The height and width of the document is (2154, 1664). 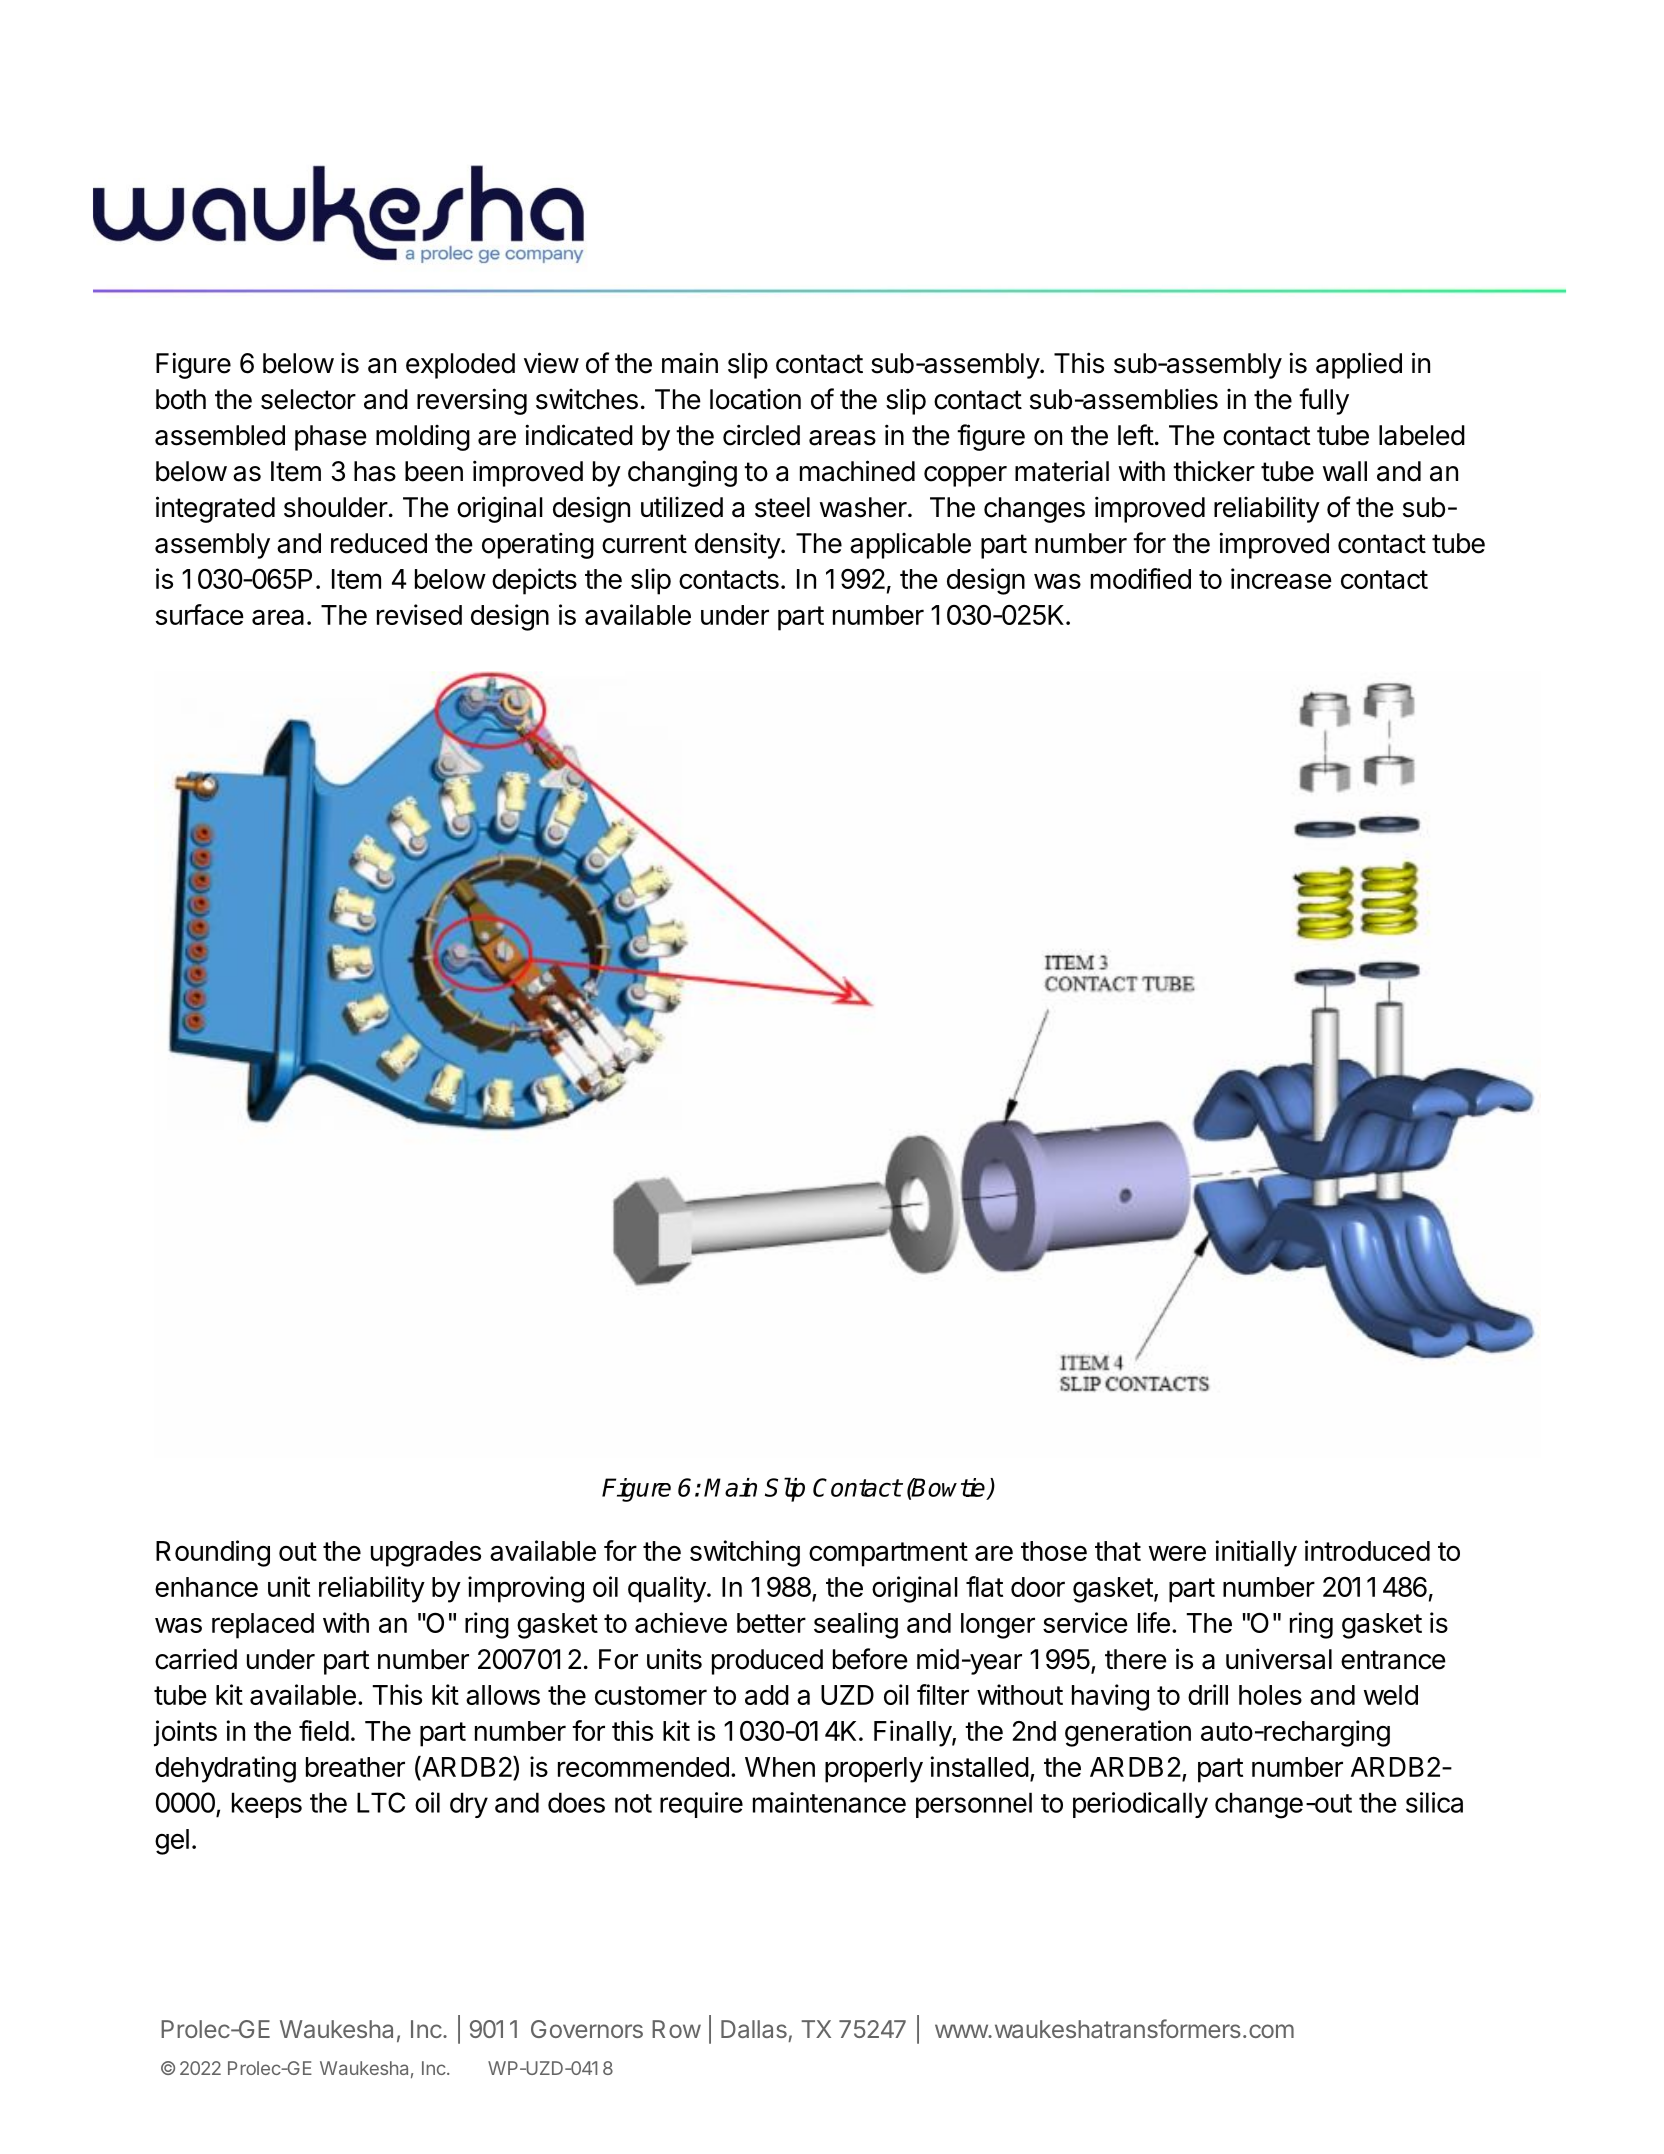 What do you see at coordinates (1324, 401) in the document?
I see `fully` at bounding box center [1324, 401].
